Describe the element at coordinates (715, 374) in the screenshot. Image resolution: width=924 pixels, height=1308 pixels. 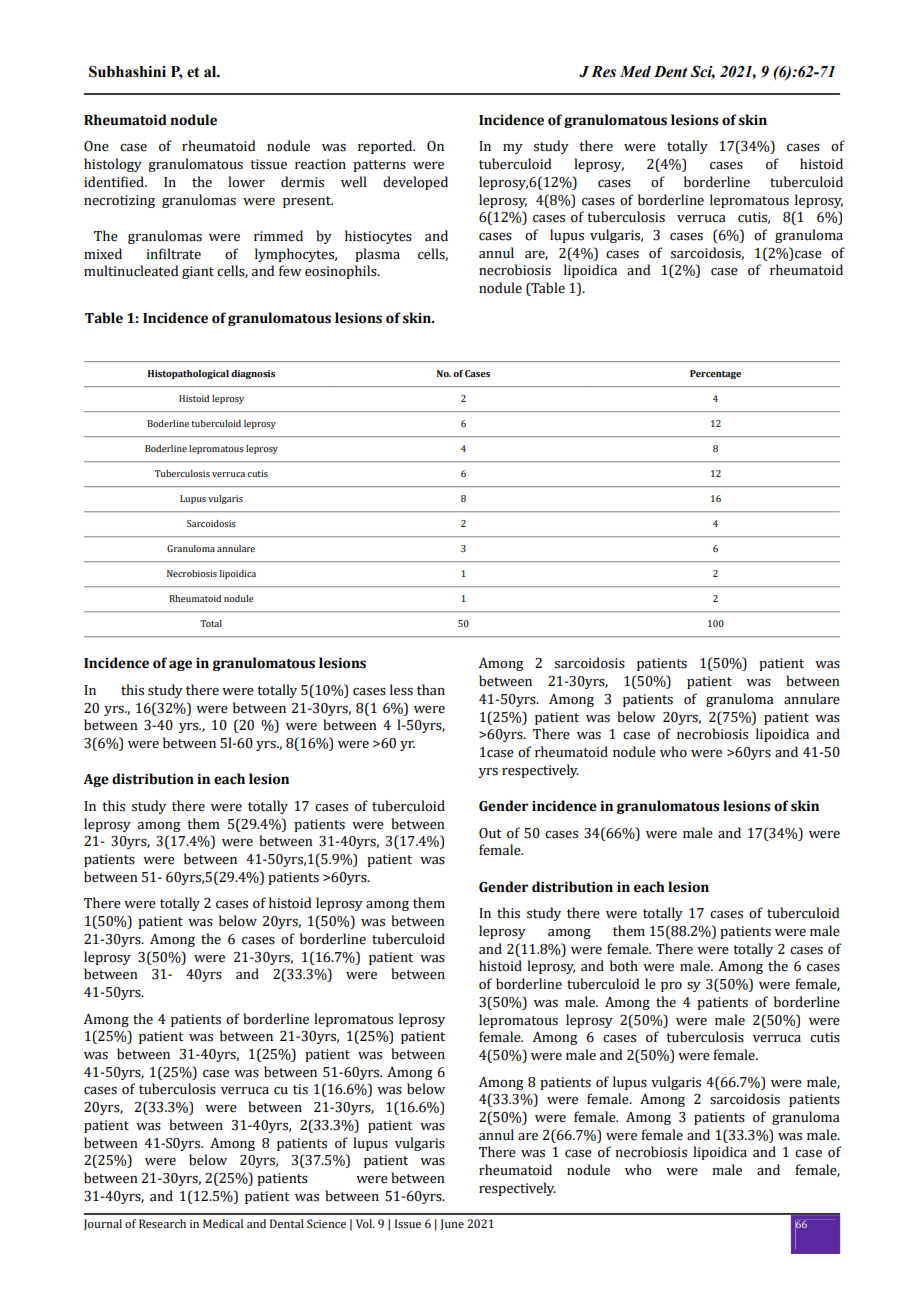
I see `Percentage` at that location.
